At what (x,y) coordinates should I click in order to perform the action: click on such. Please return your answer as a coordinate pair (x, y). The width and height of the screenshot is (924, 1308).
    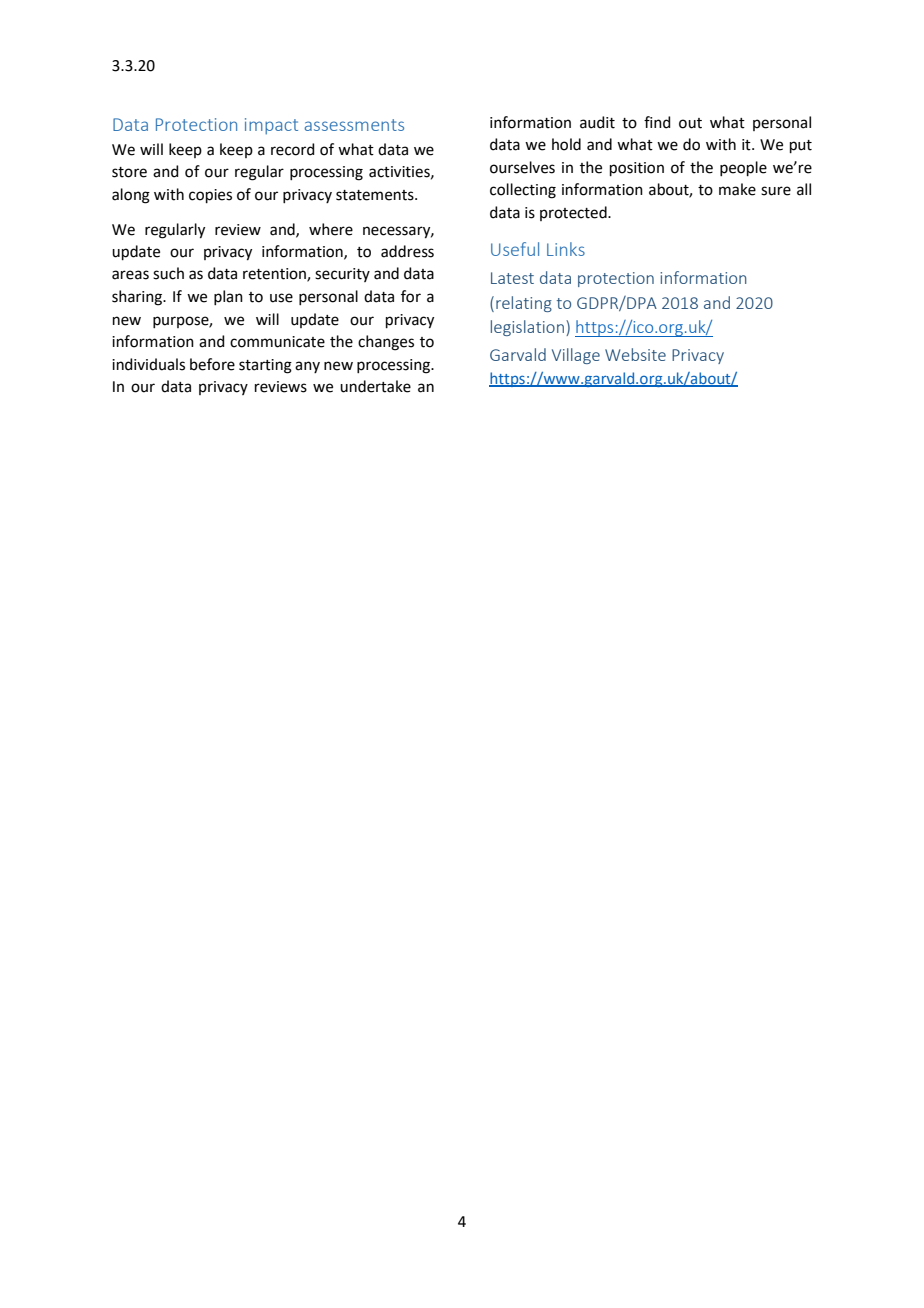
    Looking at the image, I should click on (168, 273).
